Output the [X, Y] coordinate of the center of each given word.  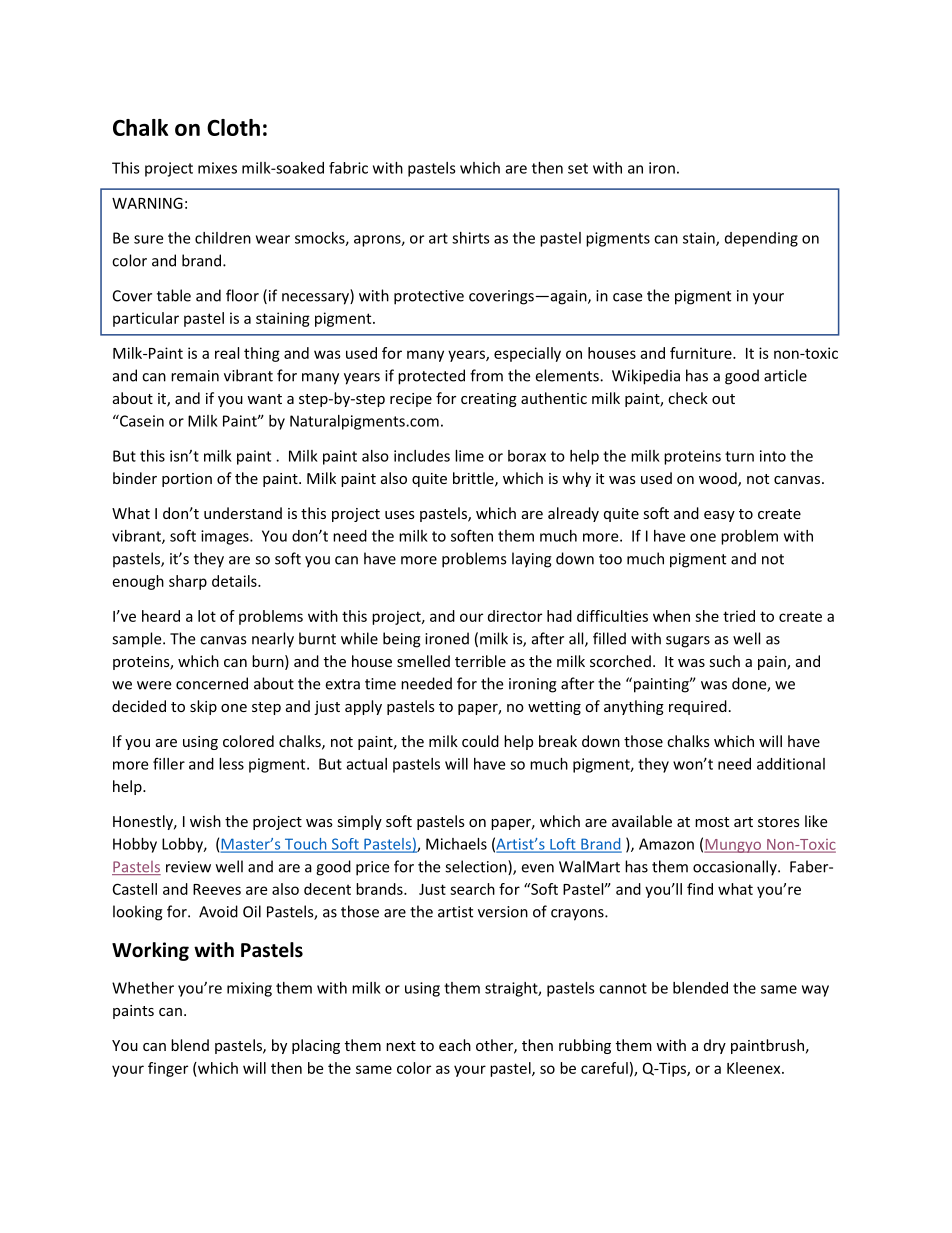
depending [761, 239]
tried [739, 616]
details [235, 581]
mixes [217, 168]
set [578, 168]
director [515, 616]
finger [168, 1069]
